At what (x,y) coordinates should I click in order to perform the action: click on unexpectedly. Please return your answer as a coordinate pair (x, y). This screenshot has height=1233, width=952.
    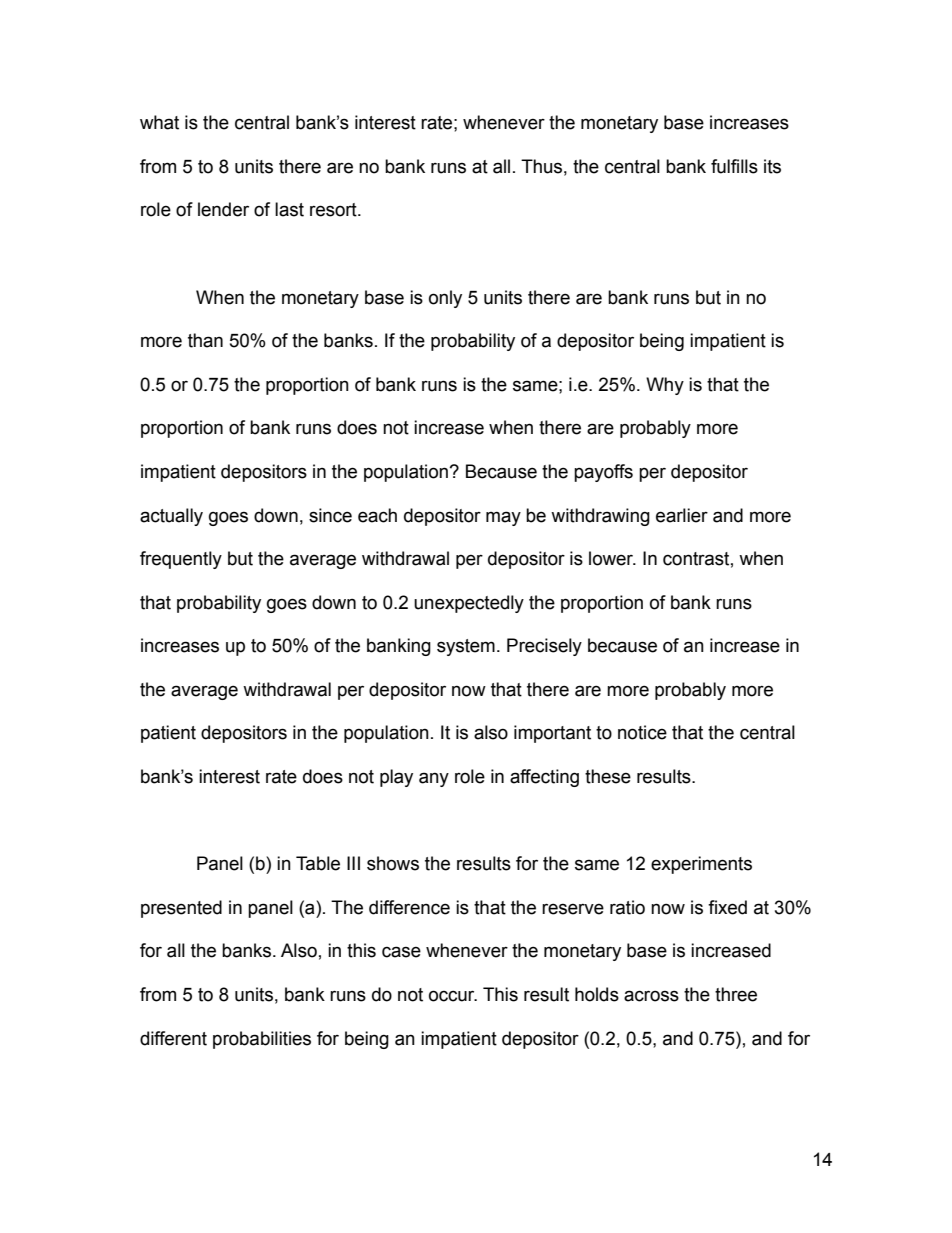
    Looking at the image, I should click on (469, 604).
